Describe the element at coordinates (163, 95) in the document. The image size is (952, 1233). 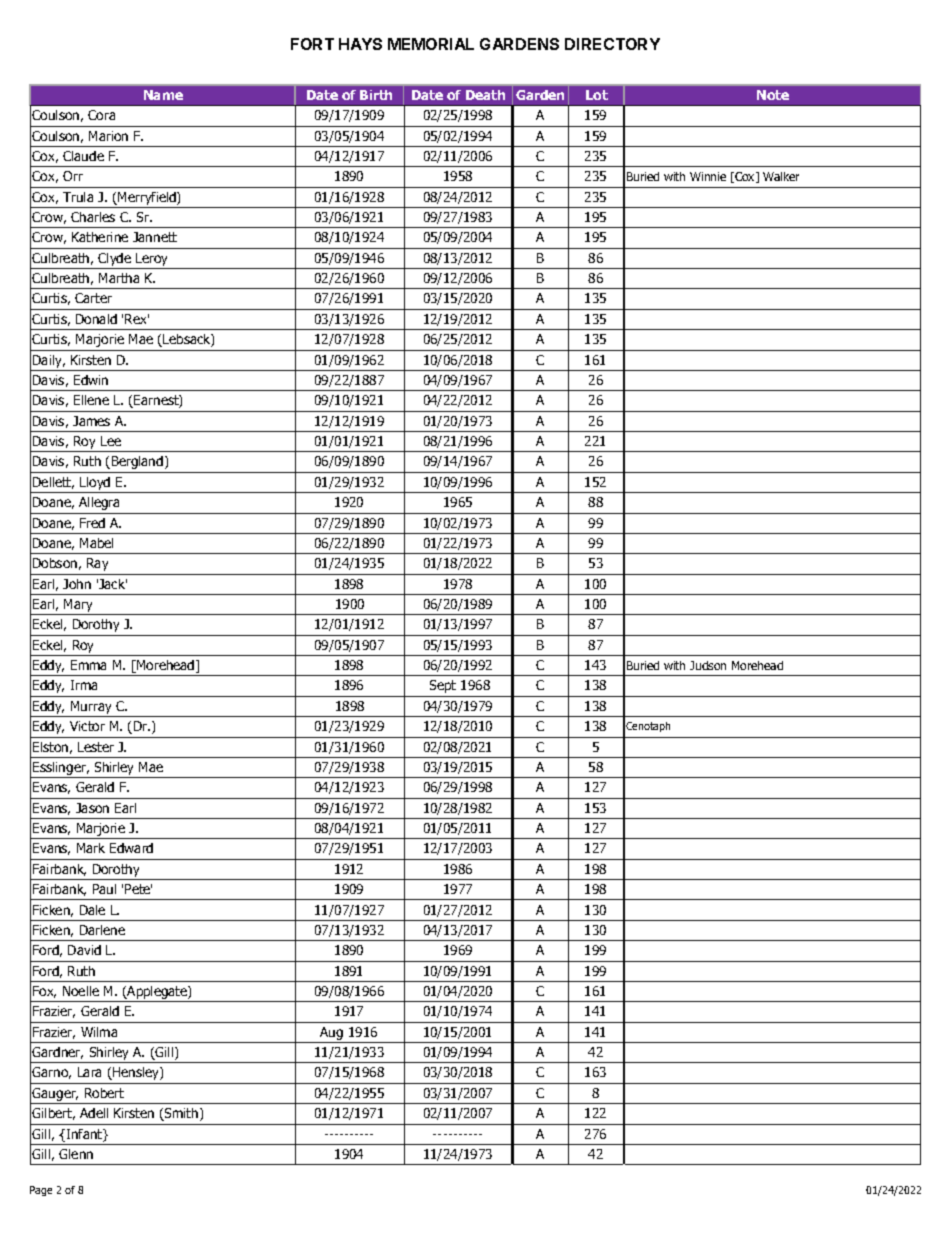
I see `Name` at that location.
